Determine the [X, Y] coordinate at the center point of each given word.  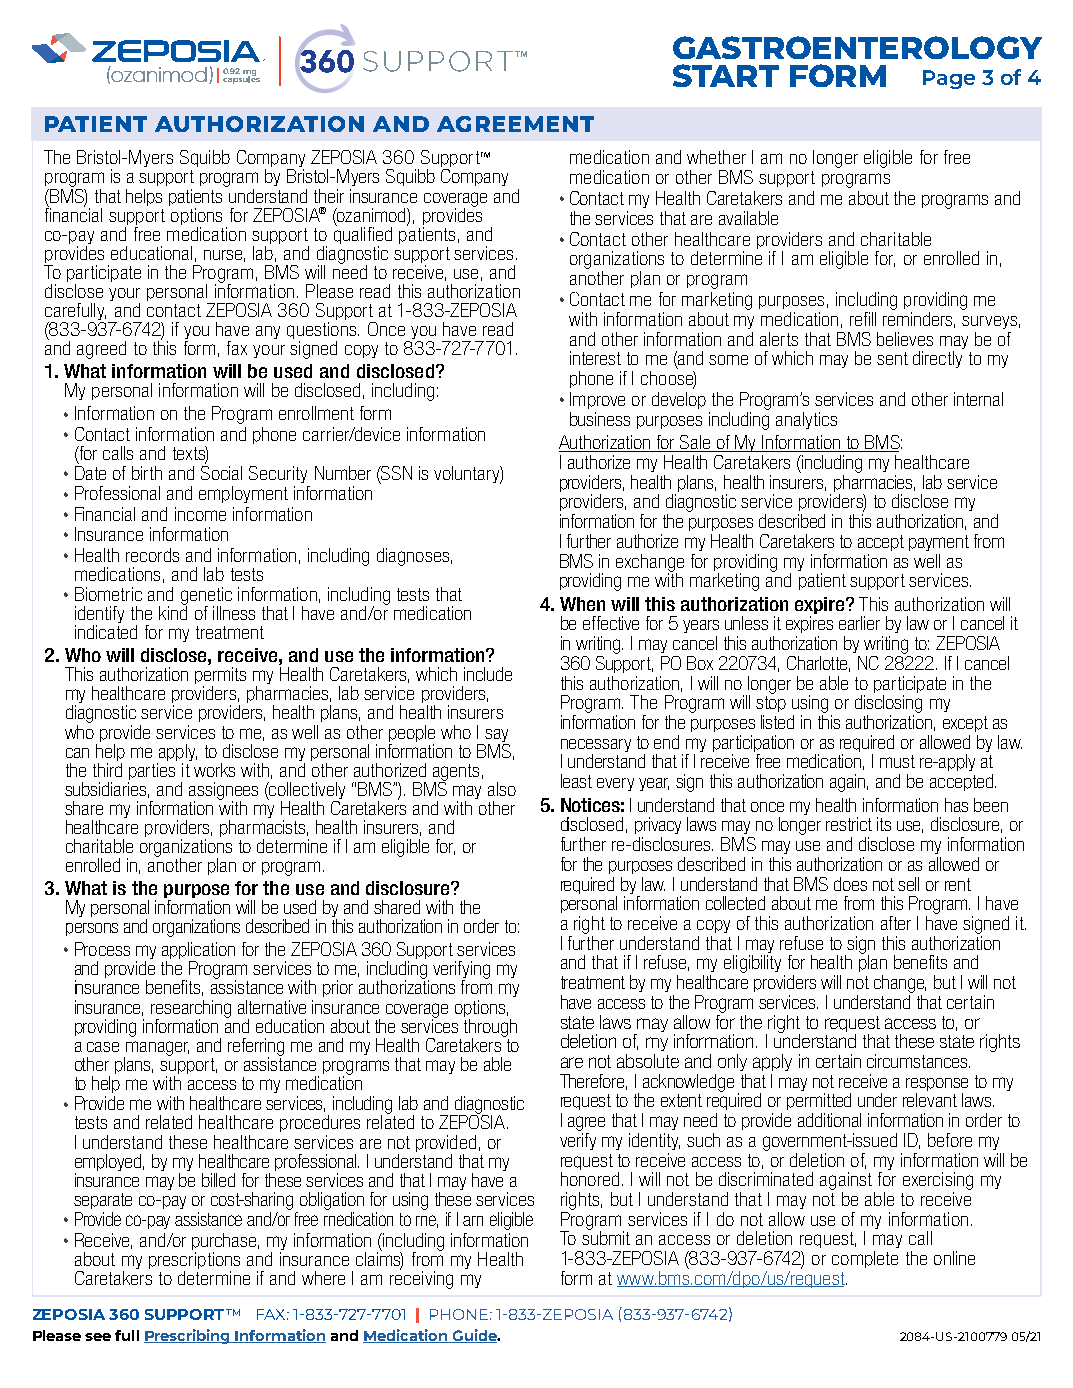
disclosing [888, 704]
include [488, 674]
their [329, 196]
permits [220, 677]
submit [606, 1237]
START [726, 75]
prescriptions [194, 1260]
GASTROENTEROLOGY [857, 47]
